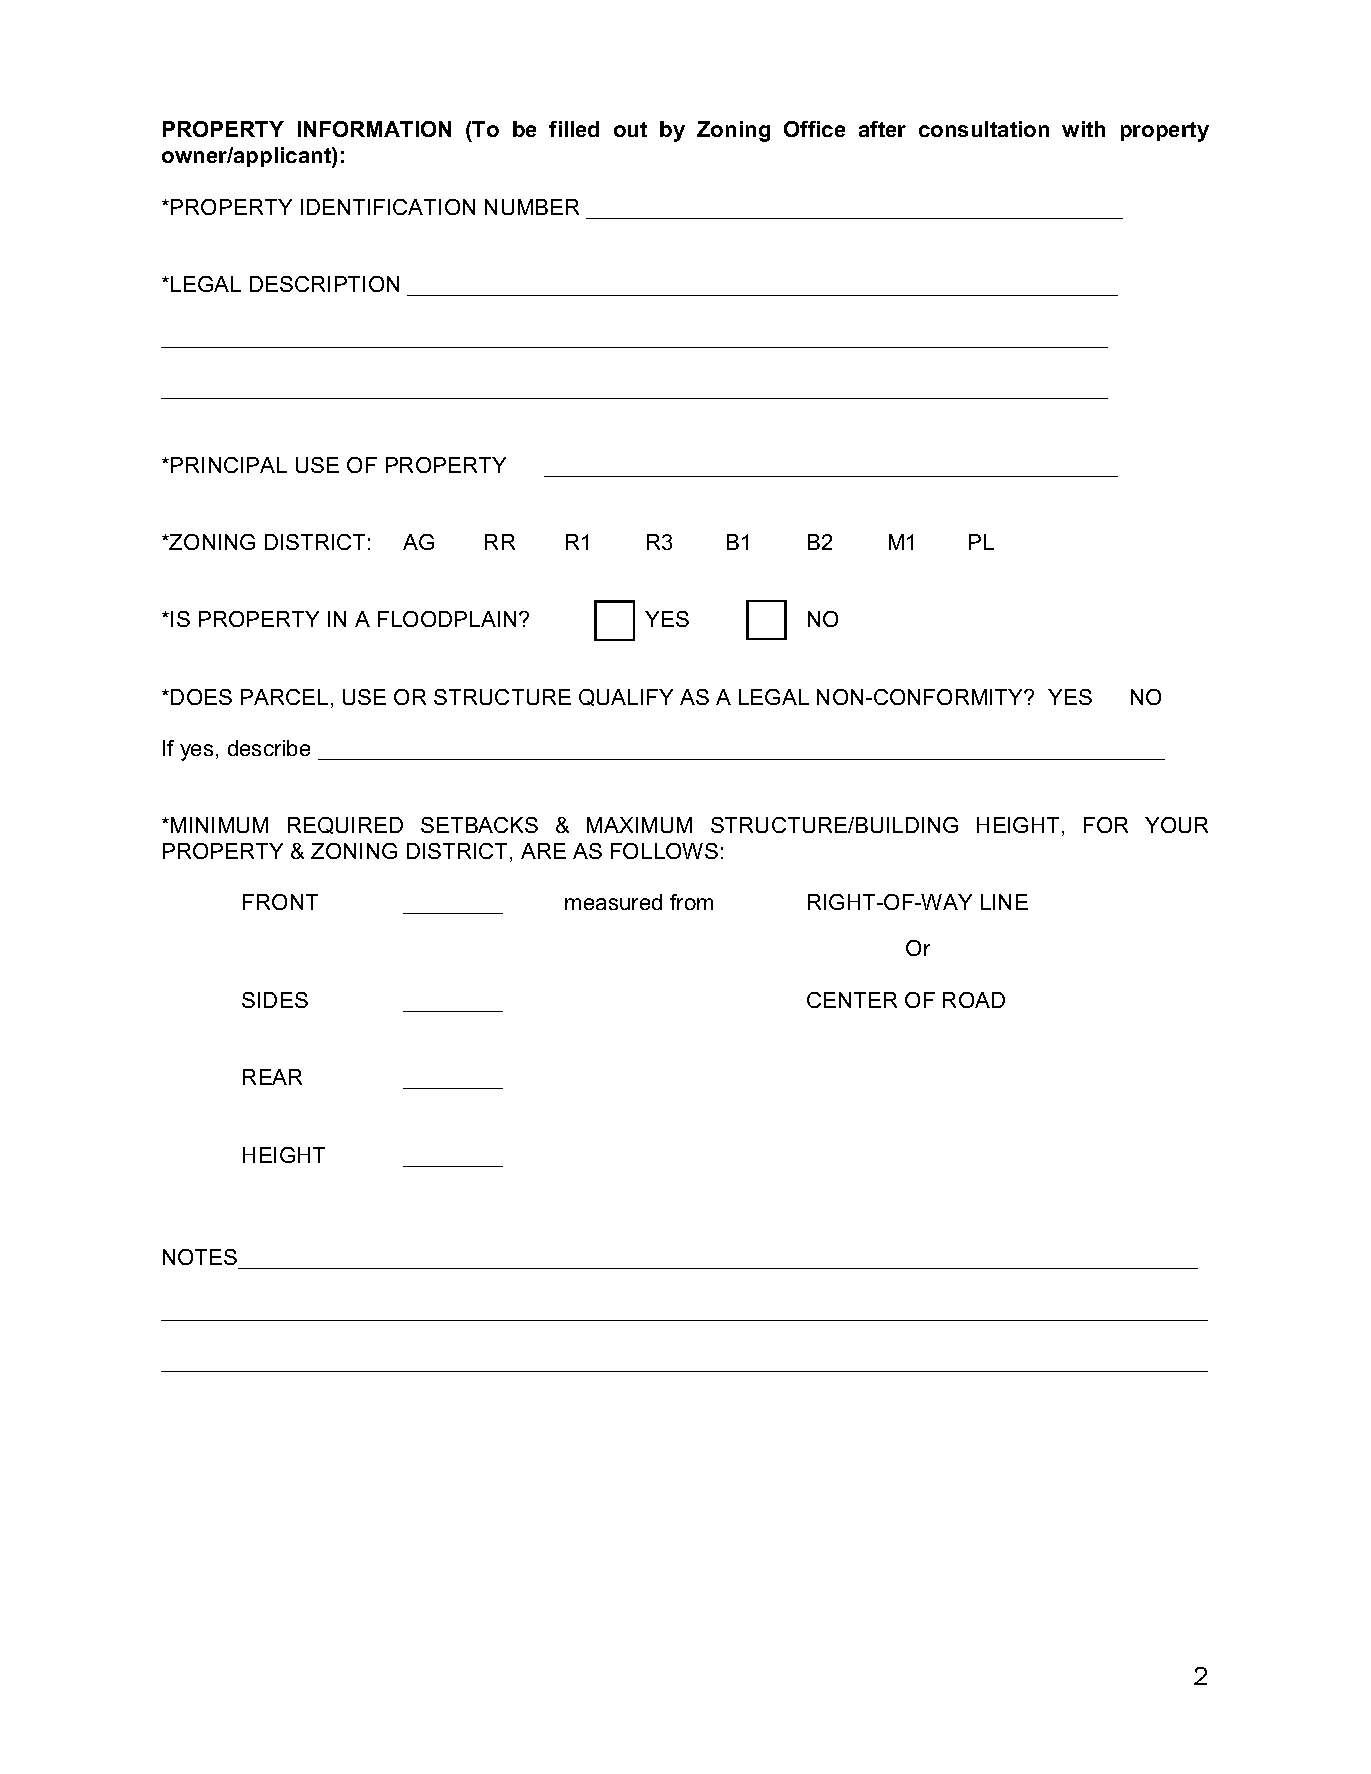 The height and width of the page is (1774, 1371). I want to click on out, so click(630, 129).
